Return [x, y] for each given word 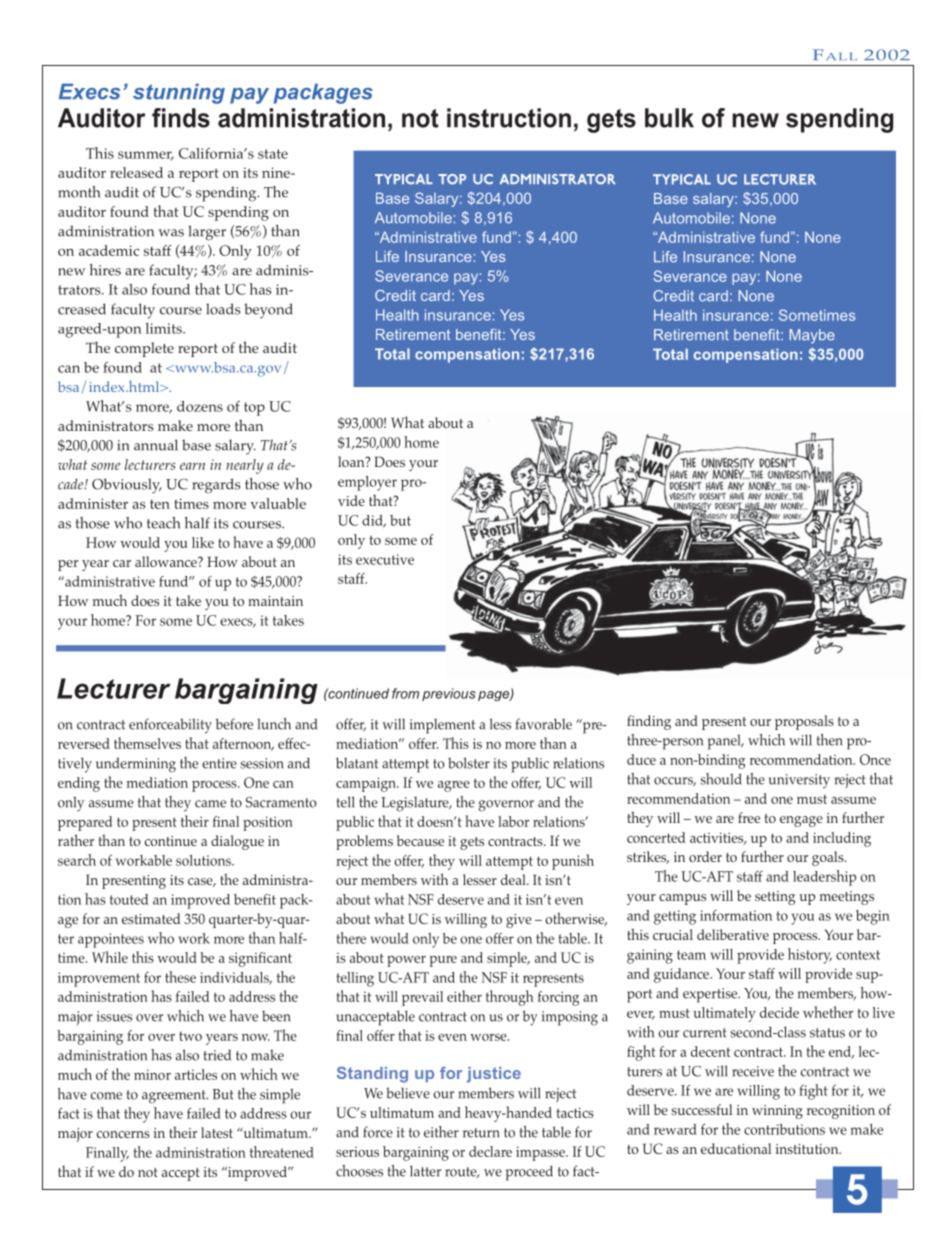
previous [449, 694]
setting [775, 898]
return [481, 1133]
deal [514, 879]
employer [367, 483]
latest [217, 1132]
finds [181, 118]
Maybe [812, 336]
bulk [669, 118]
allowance [167, 561]
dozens [200, 406]
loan [352, 461]
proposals [804, 722]
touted [129, 899]
